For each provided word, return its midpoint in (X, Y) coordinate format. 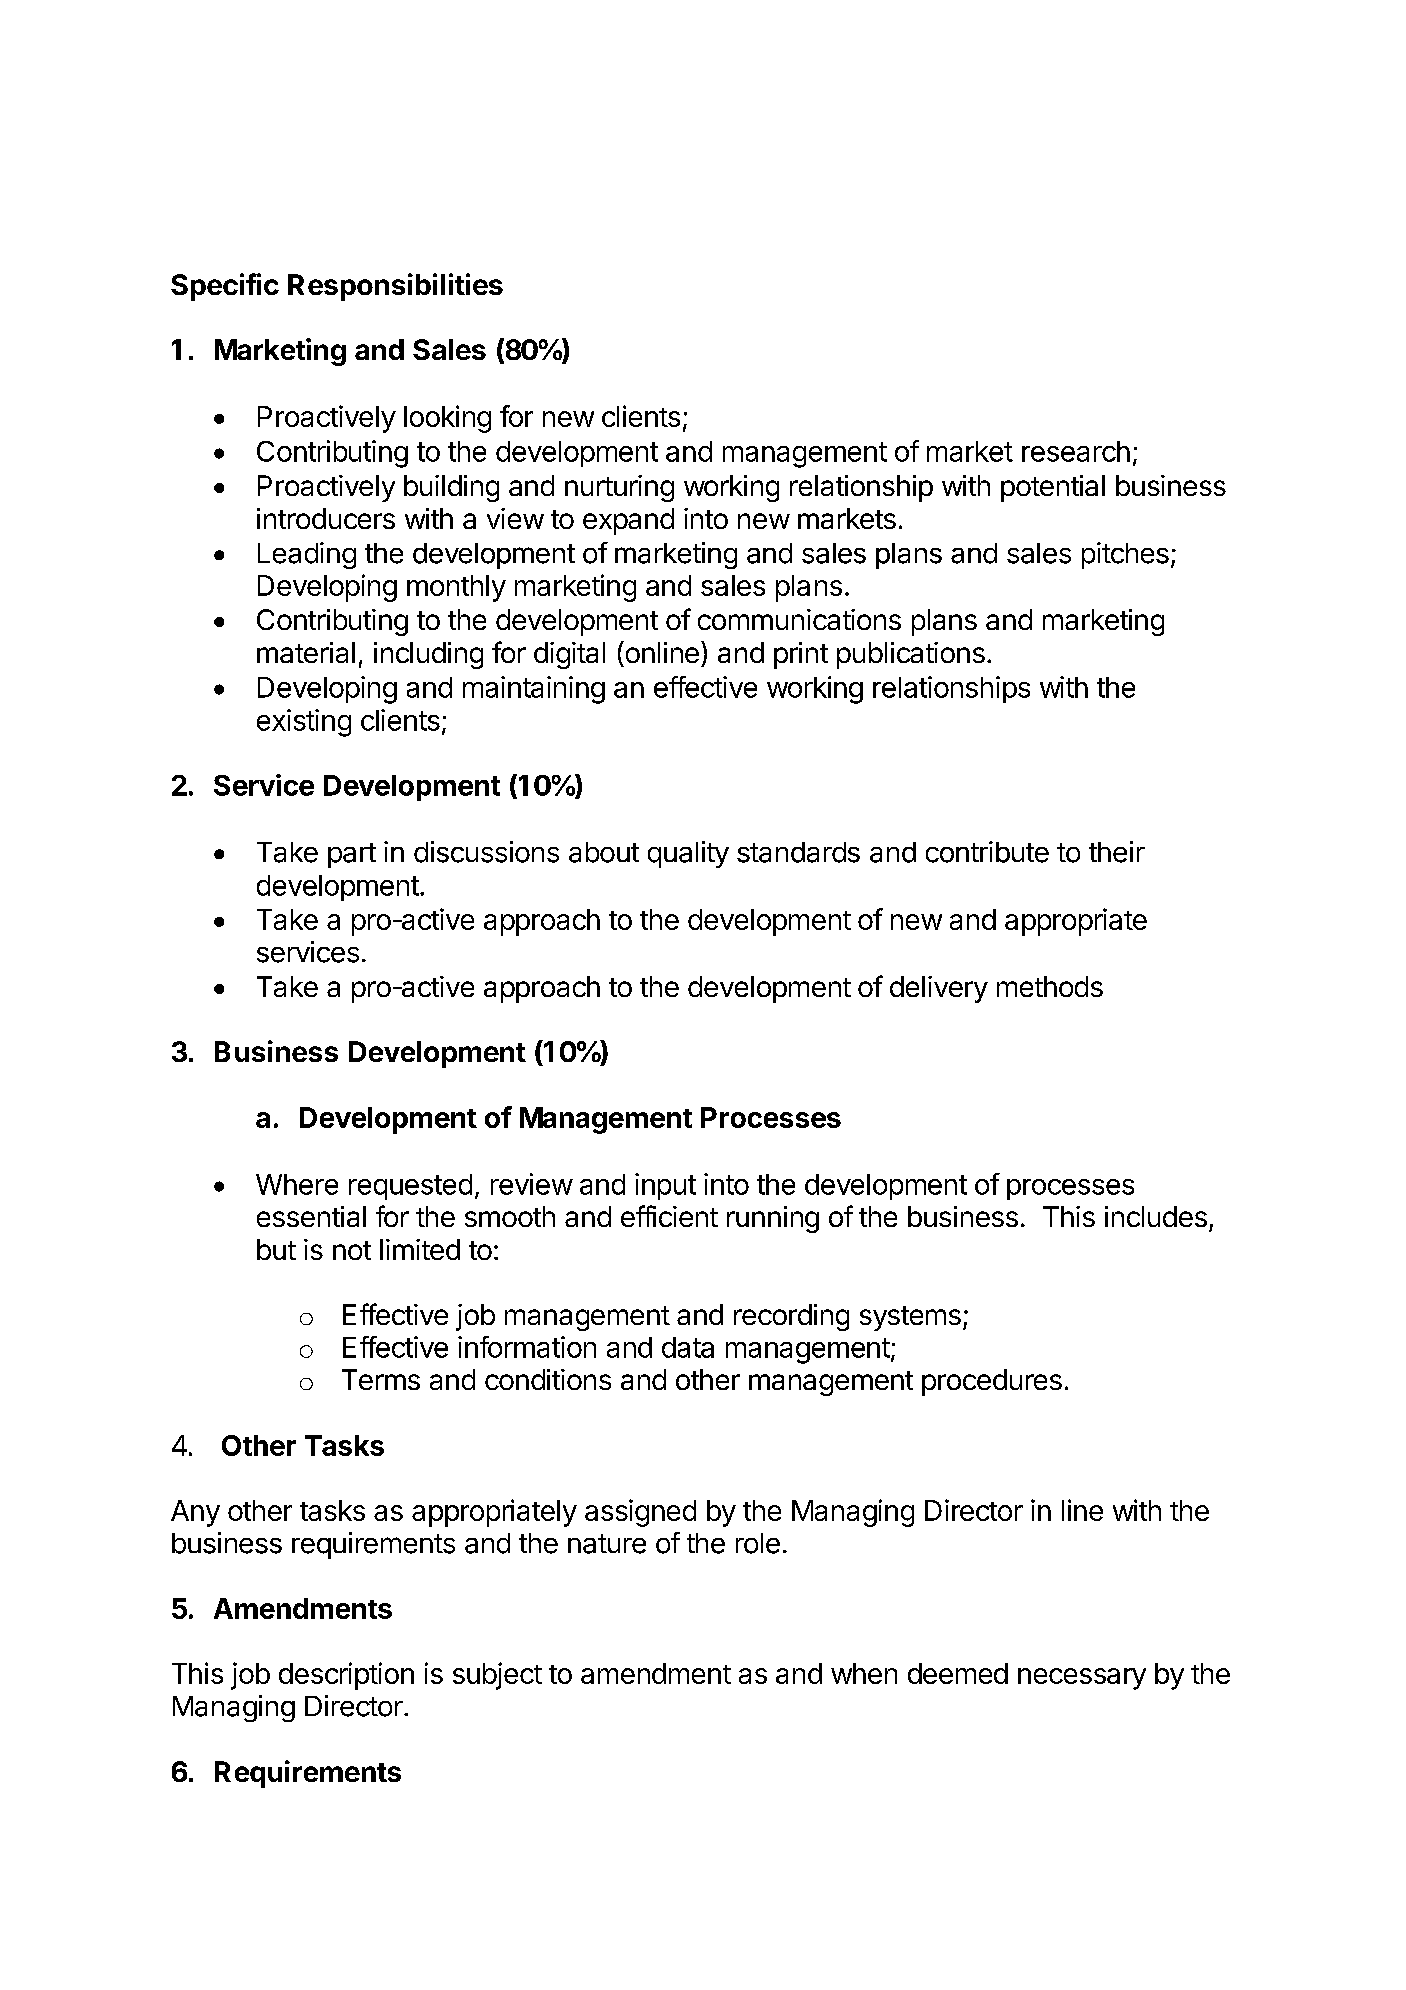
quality (688, 854)
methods (1050, 986)
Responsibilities (395, 287)
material (306, 652)
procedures (992, 1382)
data (688, 1347)
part (352, 855)
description (346, 1676)
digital (569, 655)
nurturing (619, 488)
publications (911, 655)
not (352, 1250)
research (1076, 451)
